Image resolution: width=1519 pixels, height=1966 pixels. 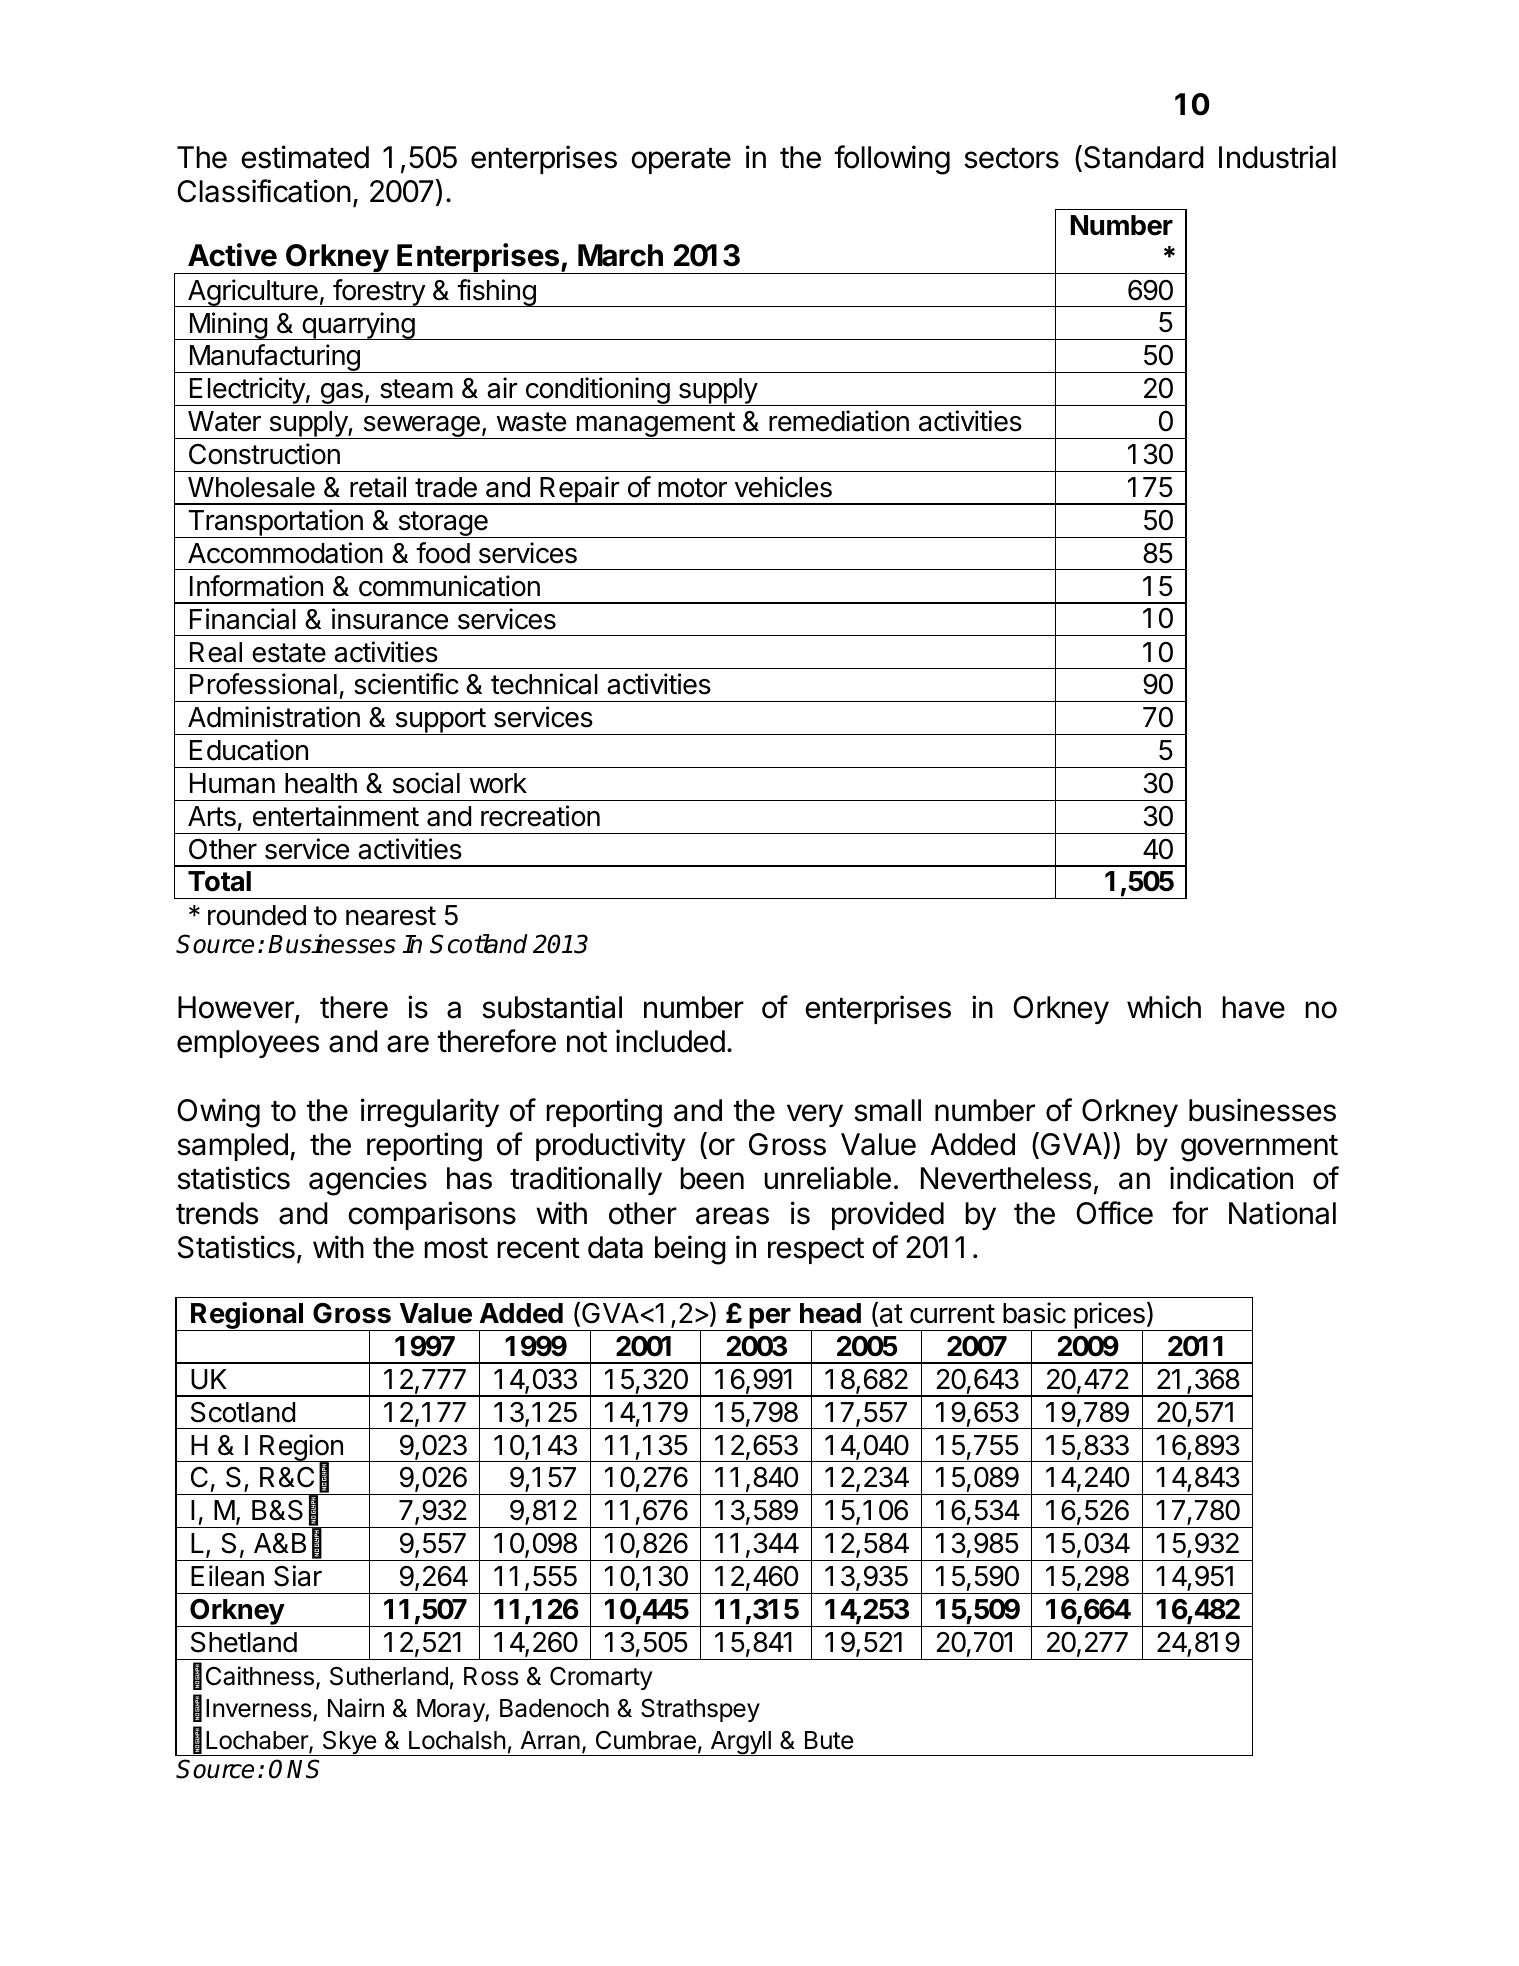 What do you see at coordinates (305, 157) in the page?
I see `estimated` at bounding box center [305, 157].
